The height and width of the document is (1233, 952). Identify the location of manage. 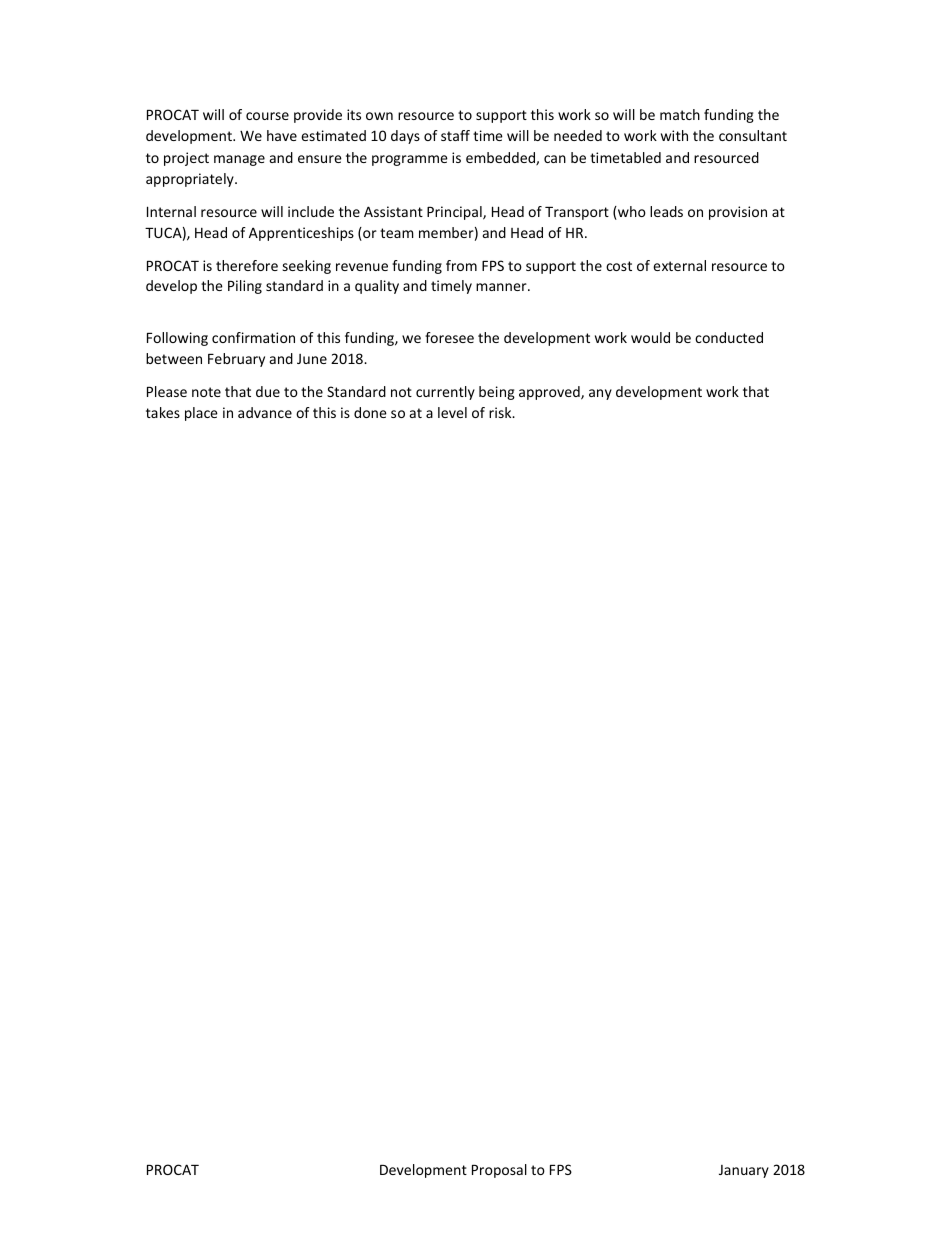
(239, 160).
